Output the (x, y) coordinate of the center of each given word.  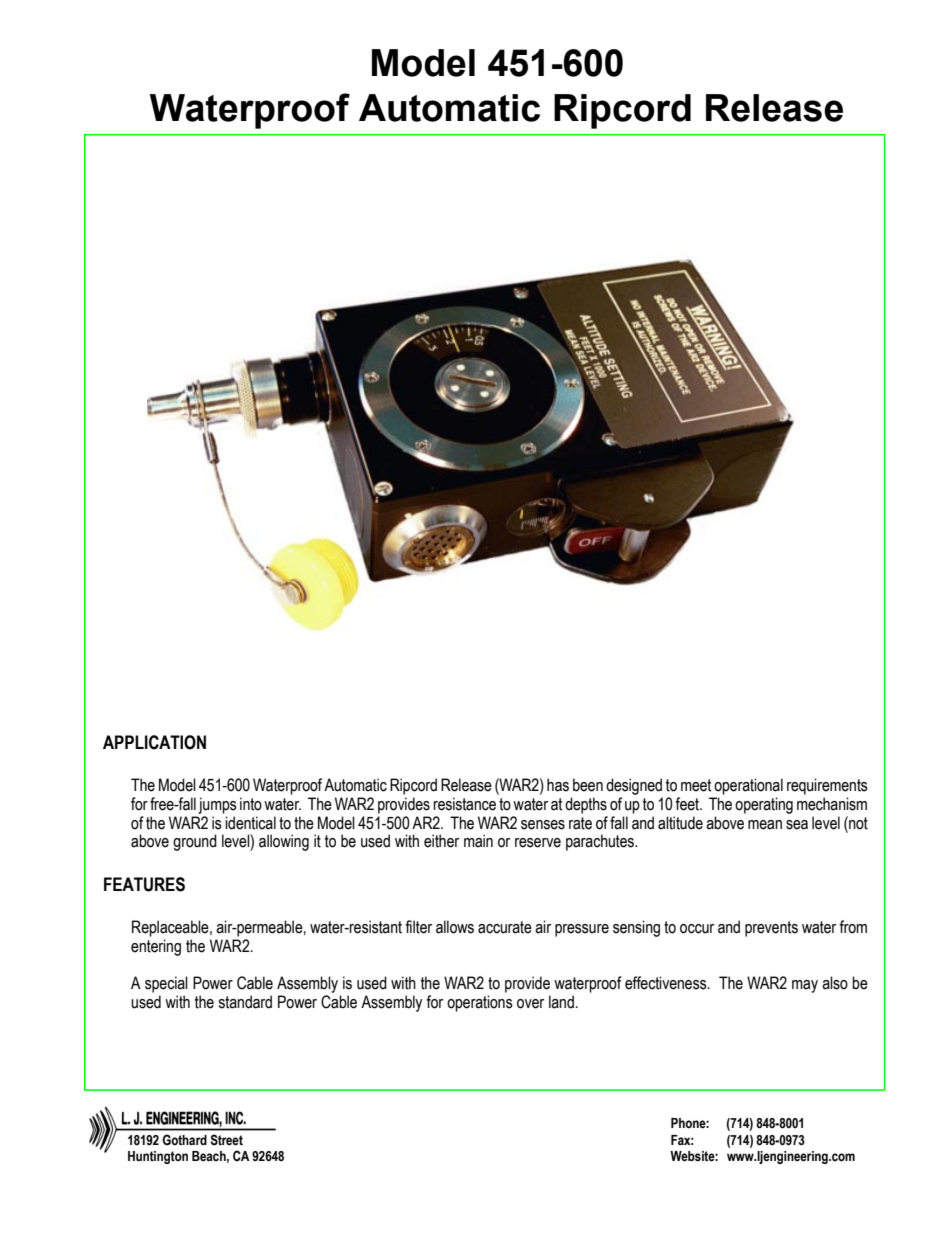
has (558, 785)
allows (455, 927)
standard (245, 1002)
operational (748, 786)
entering (156, 947)
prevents (771, 929)
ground (195, 842)
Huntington (158, 1157)
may (805, 986)
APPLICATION (154, 742)
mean (765, 825)
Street (226, 1140)
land (561, 1002)
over (530, 1004)
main (478, 841)
